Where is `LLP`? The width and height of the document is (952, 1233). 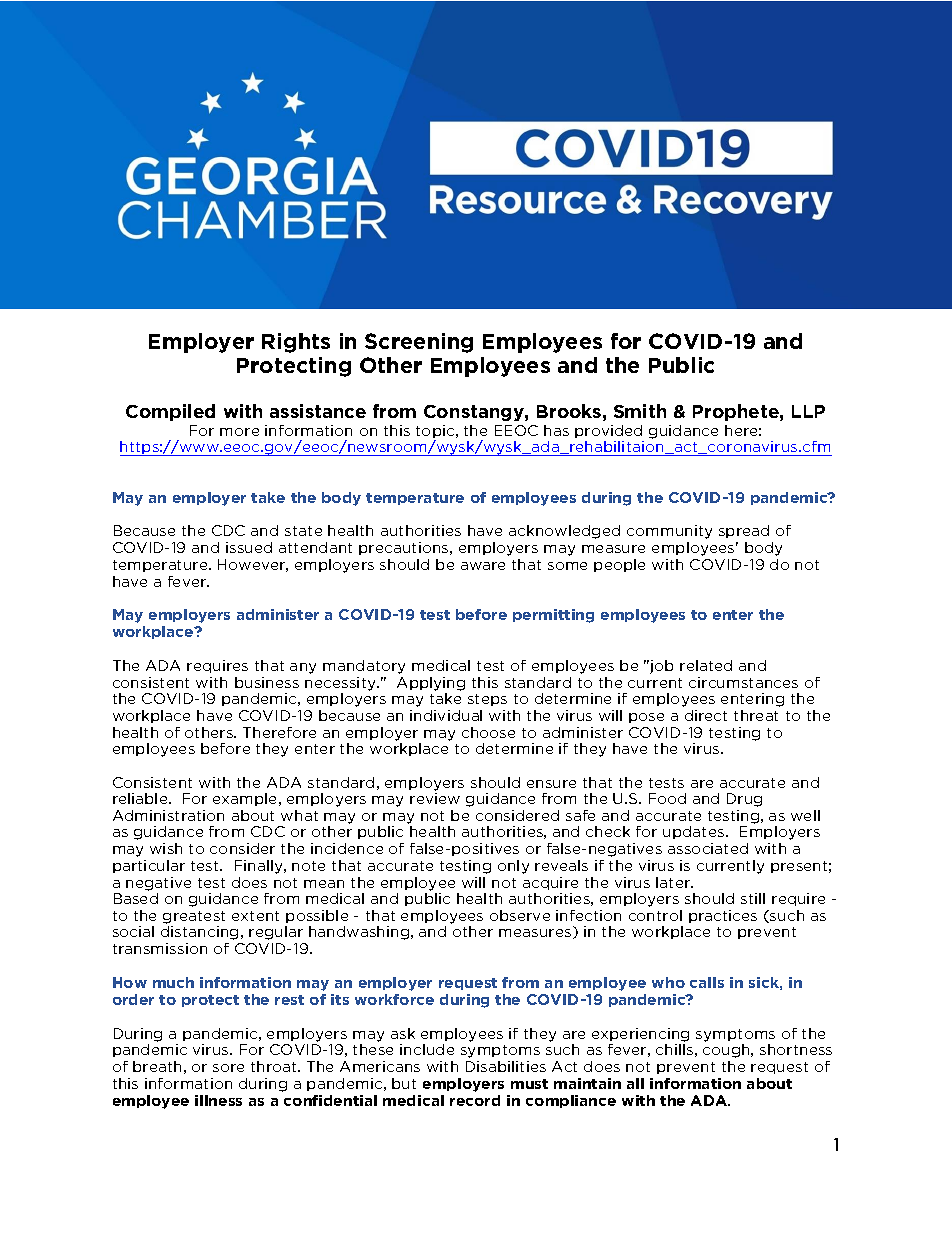
LLP is located at coordinates (808, 411).
